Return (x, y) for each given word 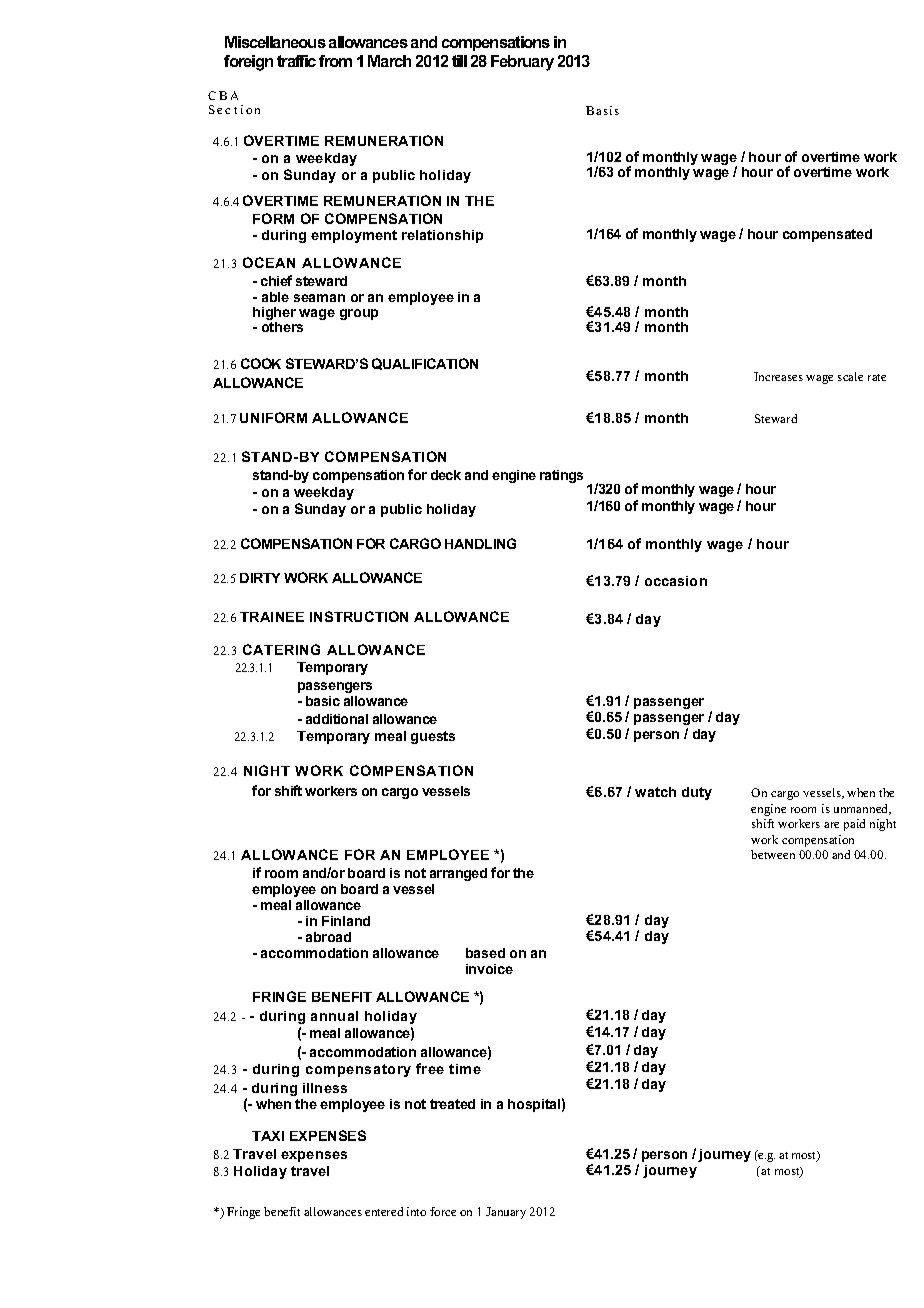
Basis (602, 110)
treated (452, 1104)
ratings (561, 476)
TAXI (268, 1136)
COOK (261, 363)
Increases (778, 376)
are (831, 825)
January (506, 1213)
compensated (827, 235)
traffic (296, 61)
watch (655, 792)
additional (337, 719)
